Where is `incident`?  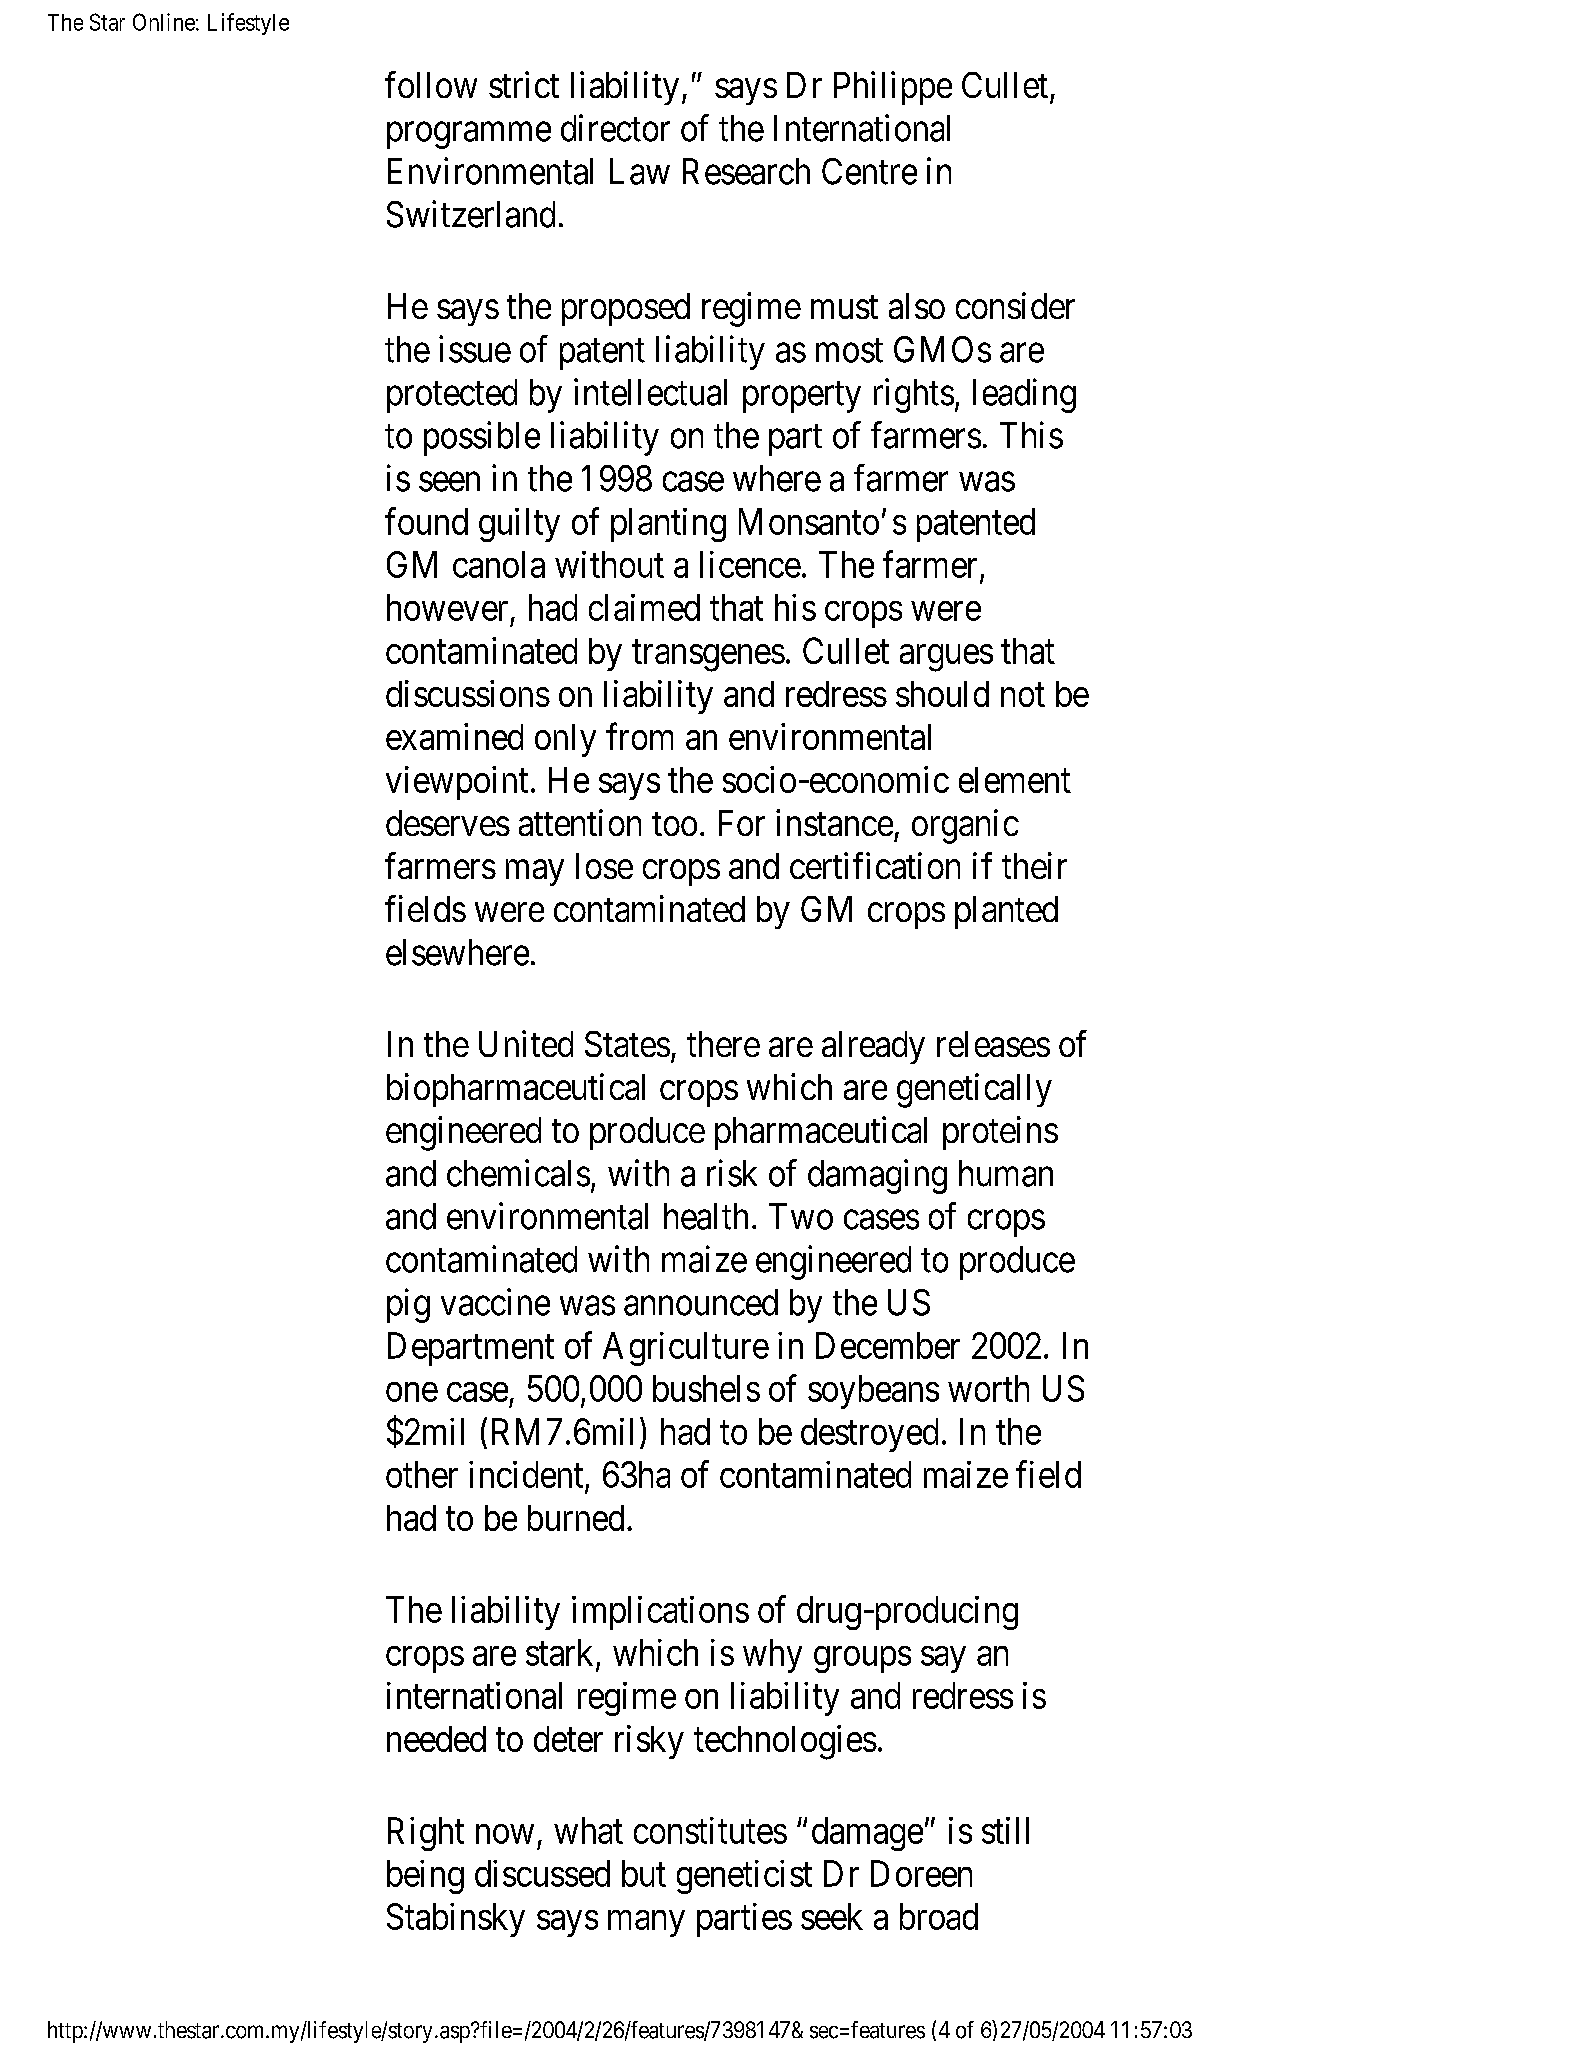
incident is located at coordinates (526, 1474).
